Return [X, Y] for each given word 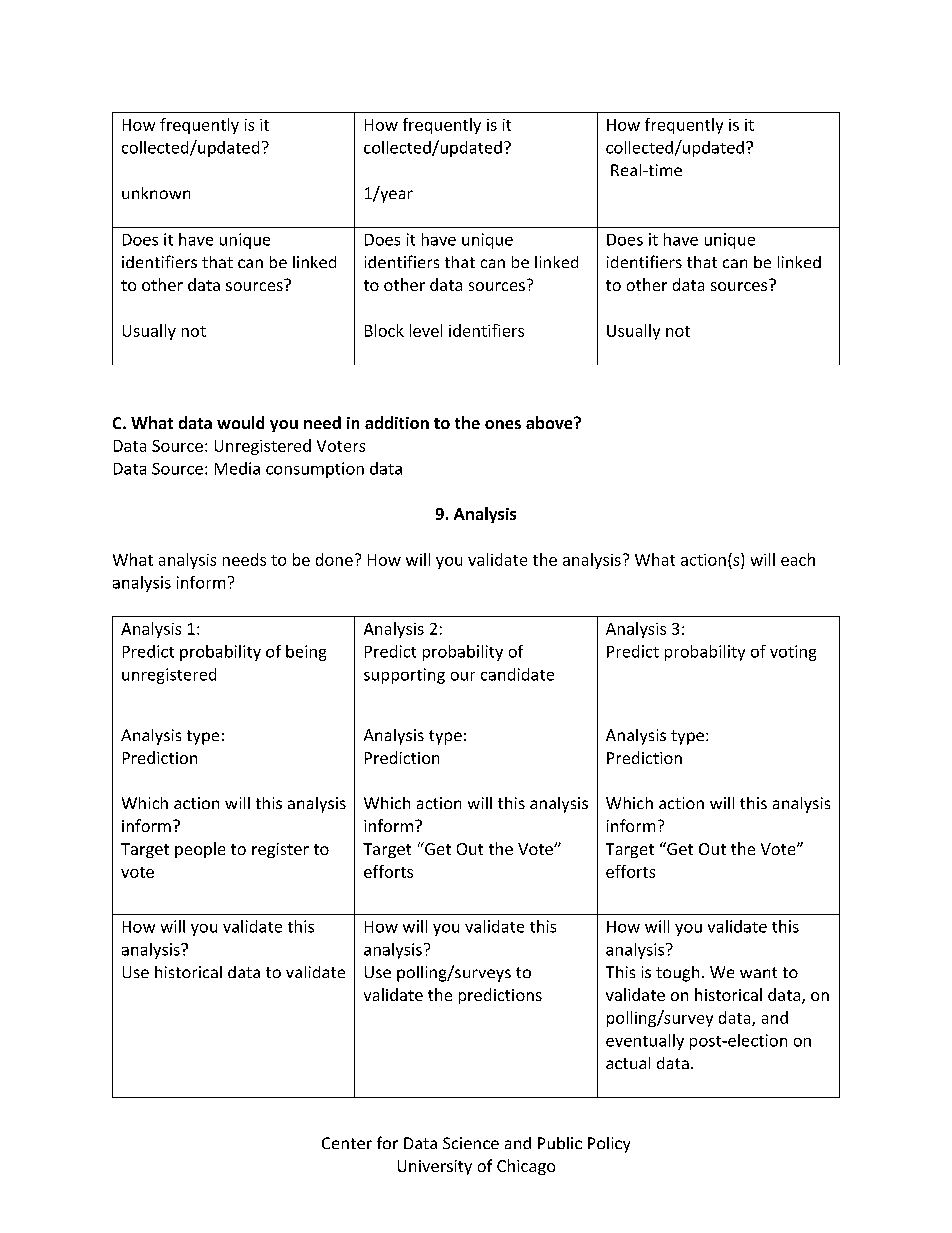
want [758, 972]
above [550, 422]
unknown [156, 193]
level [426, 330]
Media [237, 468]
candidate [517, 674]
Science [471, 1143]
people [200, 850]
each [798, 559]
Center [347, 1143]
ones [503, 424]
